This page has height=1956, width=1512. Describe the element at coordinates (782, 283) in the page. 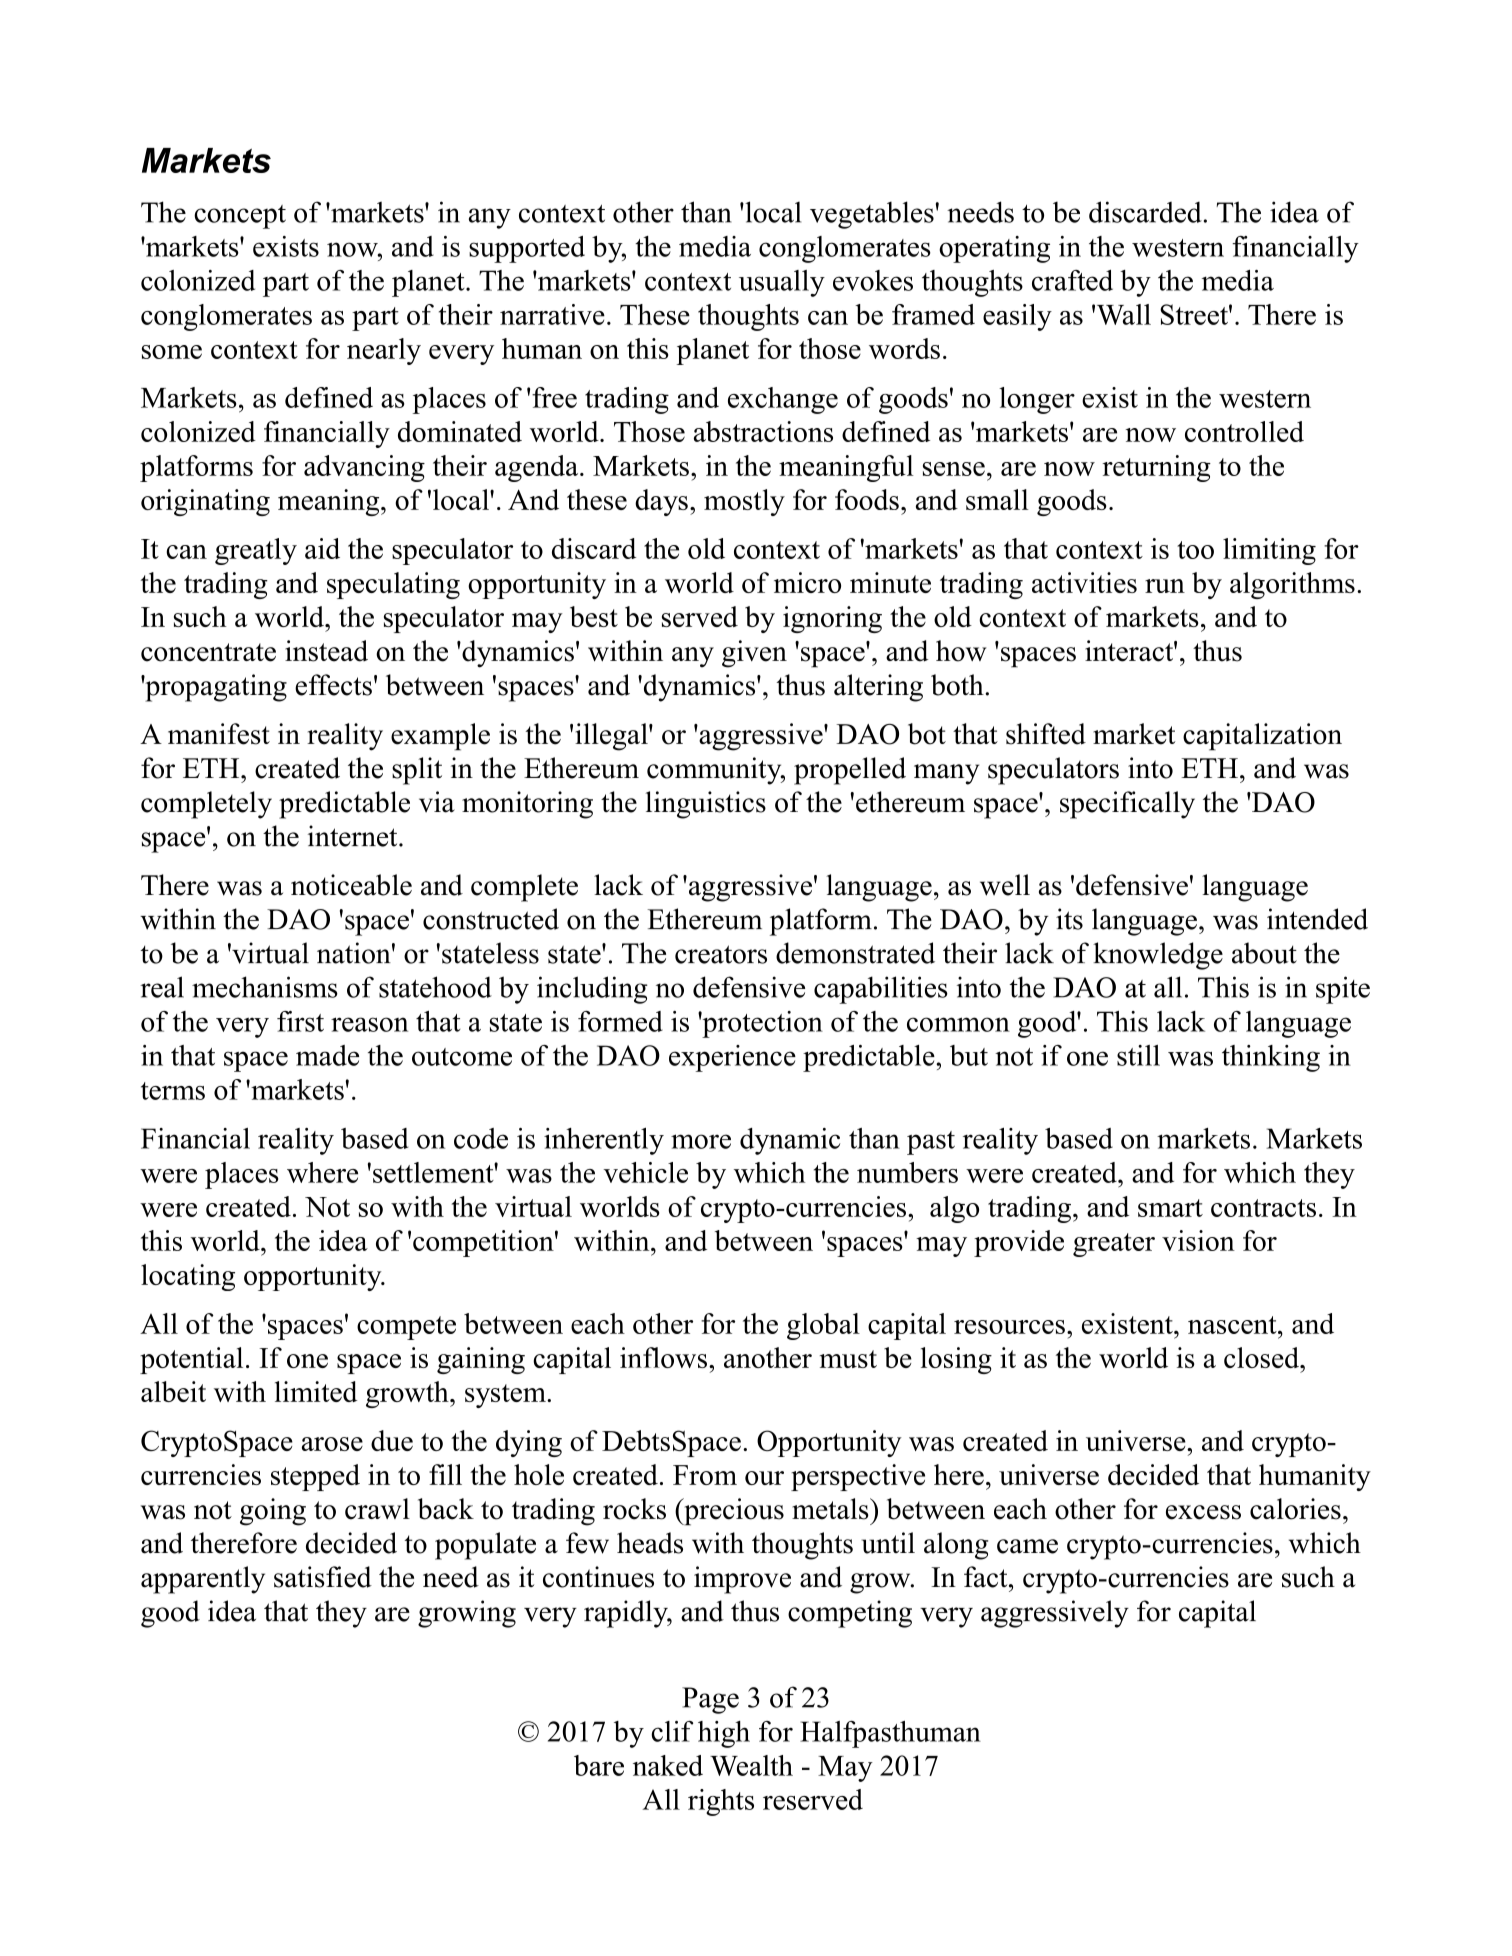

I see `usually` at that location.
